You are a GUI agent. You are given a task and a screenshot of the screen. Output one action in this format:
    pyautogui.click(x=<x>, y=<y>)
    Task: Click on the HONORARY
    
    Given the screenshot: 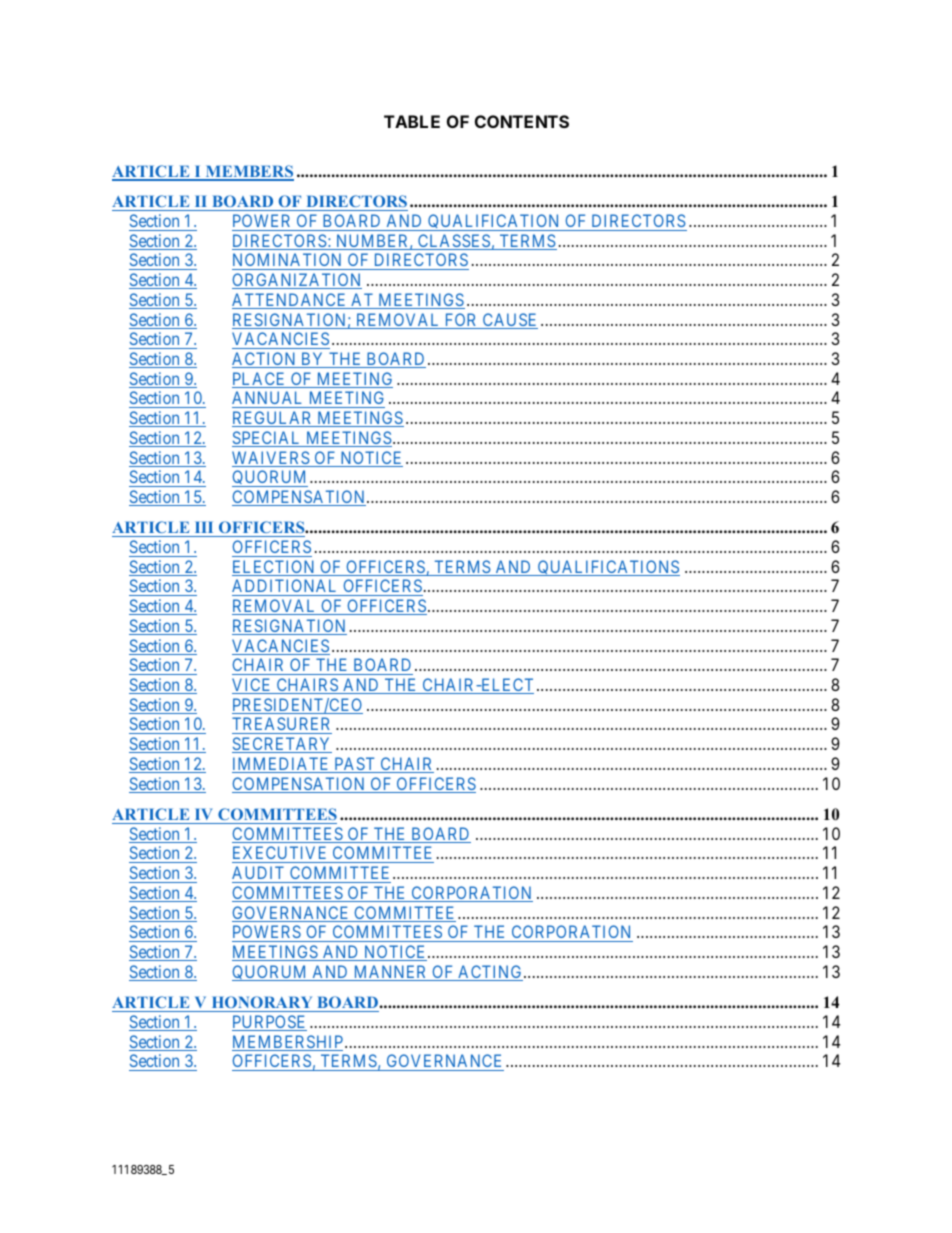 What is the action you would take?
    pyautogui.click(x=262, y=1002)
